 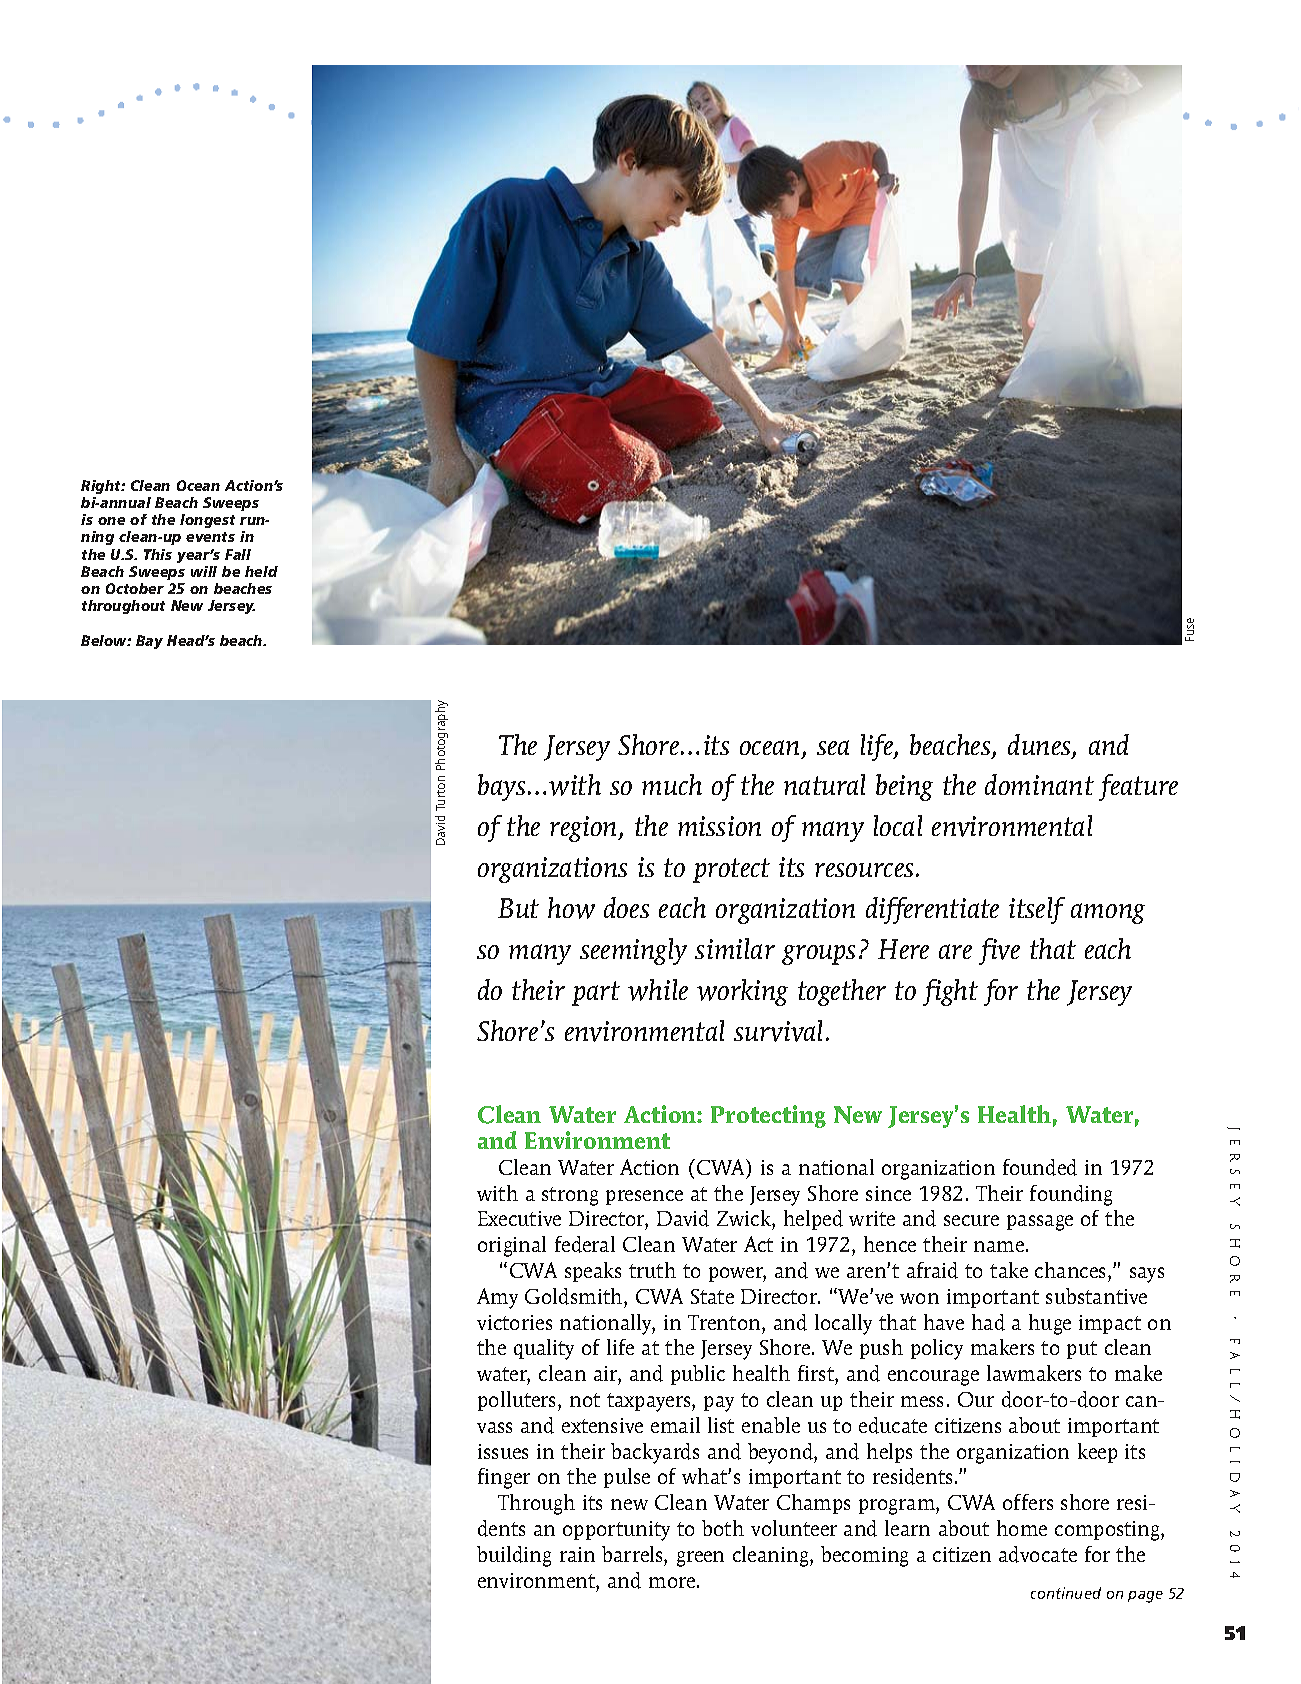 What do you see at coordinates (672, 784) in the screenshot?
I see `much` at bounding box center [672, 784].
